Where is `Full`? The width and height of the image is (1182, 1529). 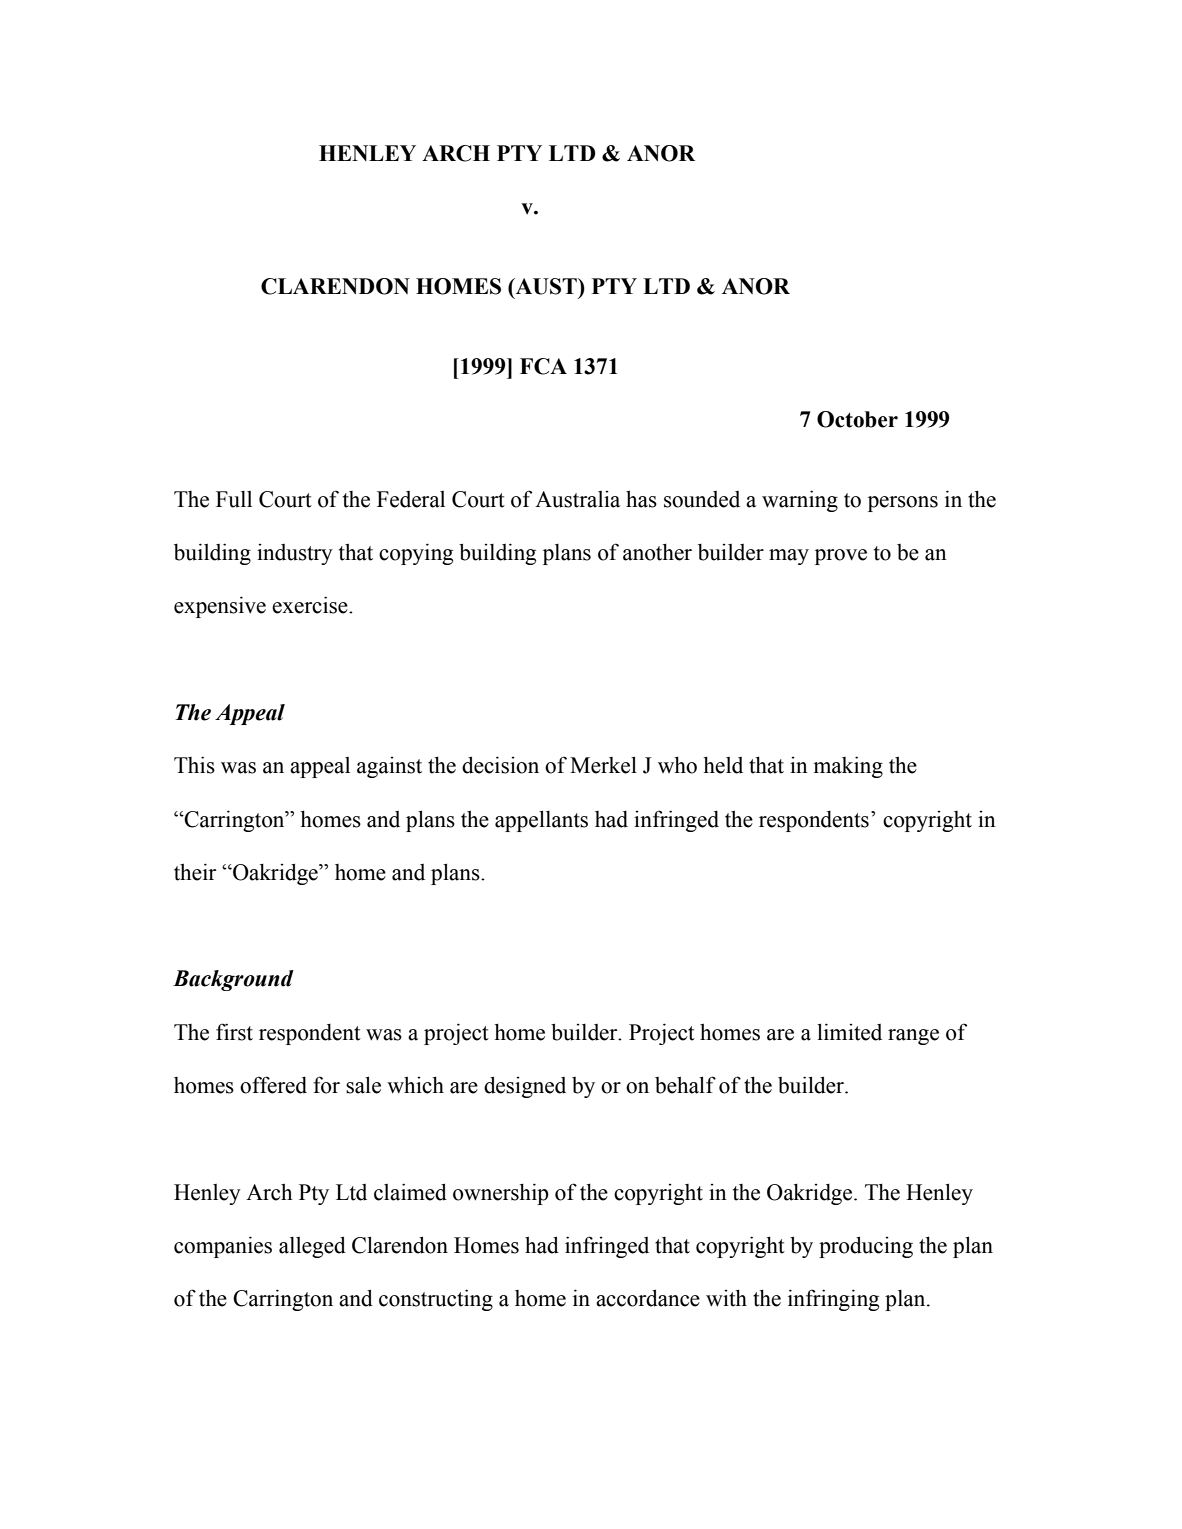 Full is located at coordinates (234, 499).
